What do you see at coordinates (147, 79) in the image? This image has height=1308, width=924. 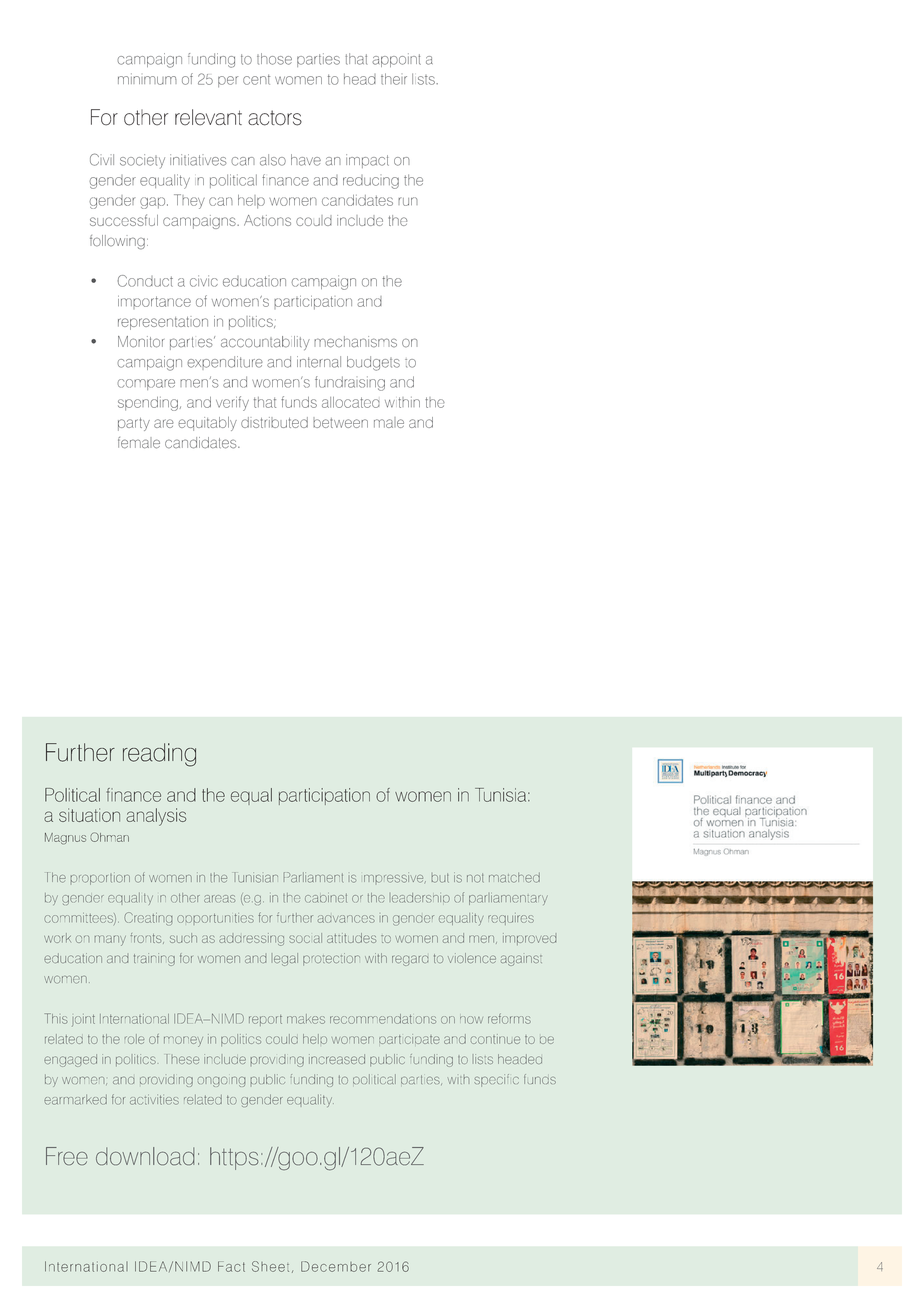 I see `minimum` at bounding box center [147, 79].
